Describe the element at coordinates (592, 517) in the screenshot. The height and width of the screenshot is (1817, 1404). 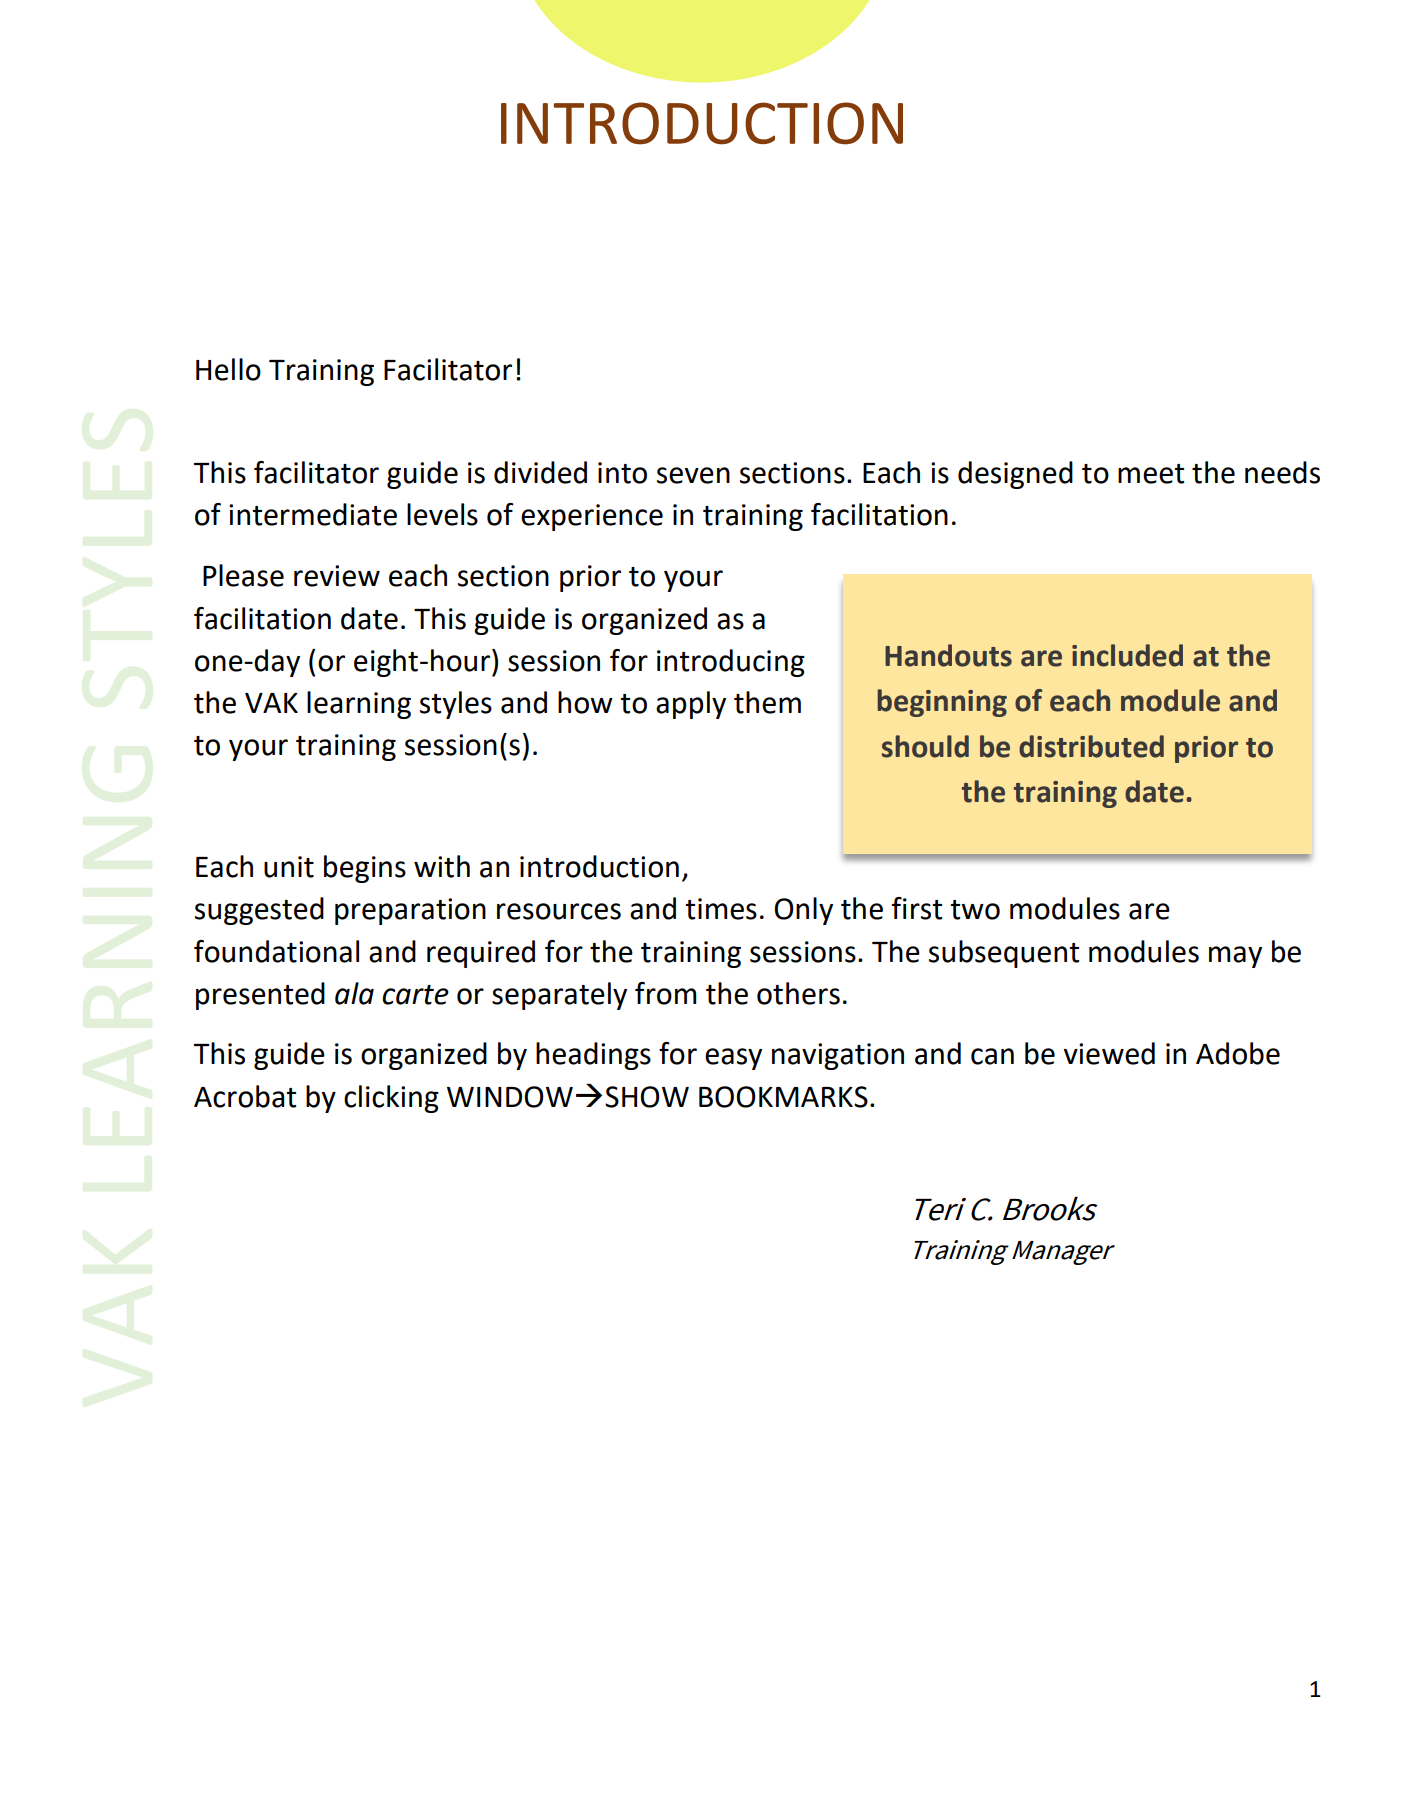
I see `experience` at that location.
